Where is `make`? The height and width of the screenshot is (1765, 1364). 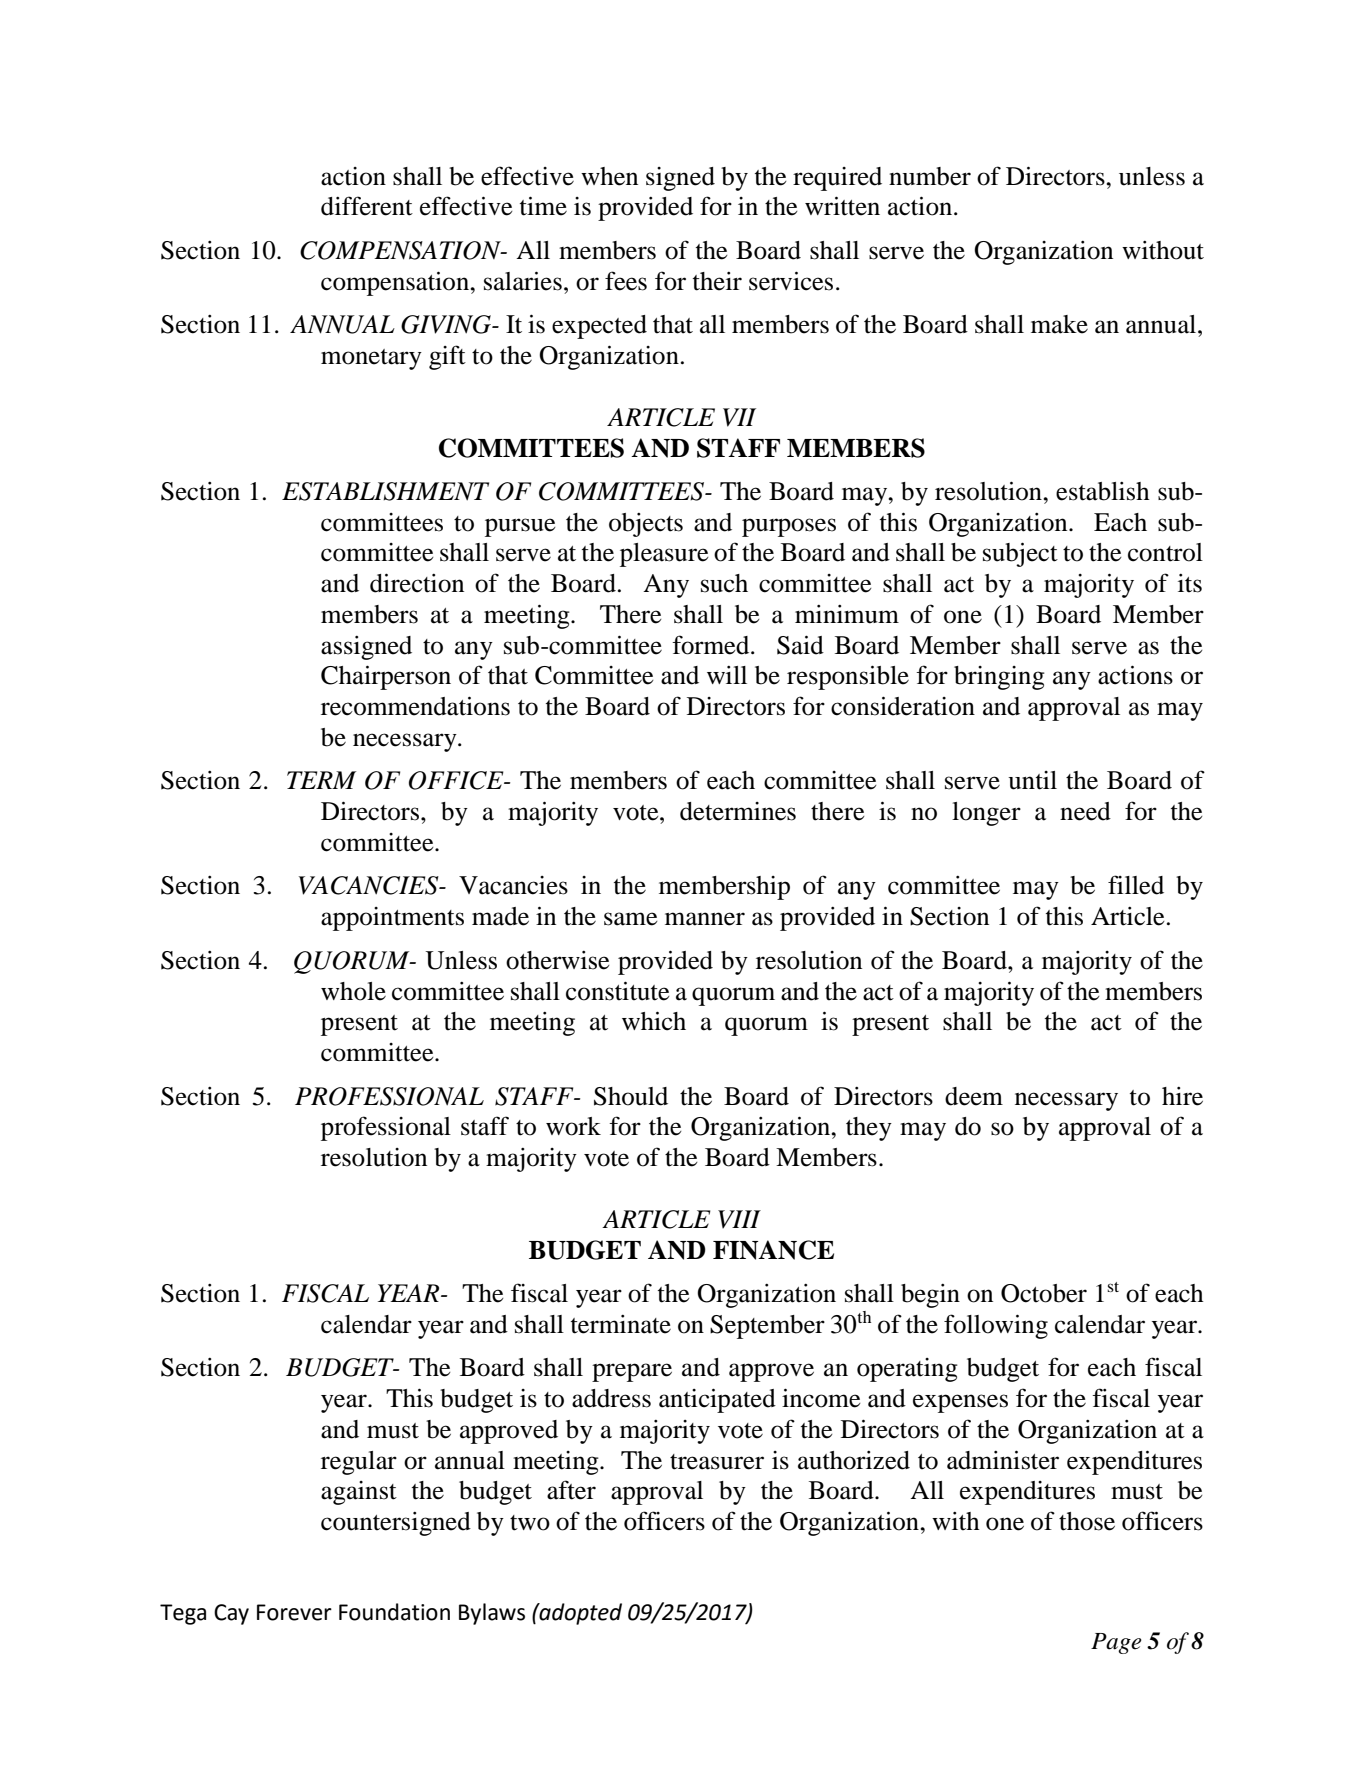 make is located at coordinates (1059, 324).
